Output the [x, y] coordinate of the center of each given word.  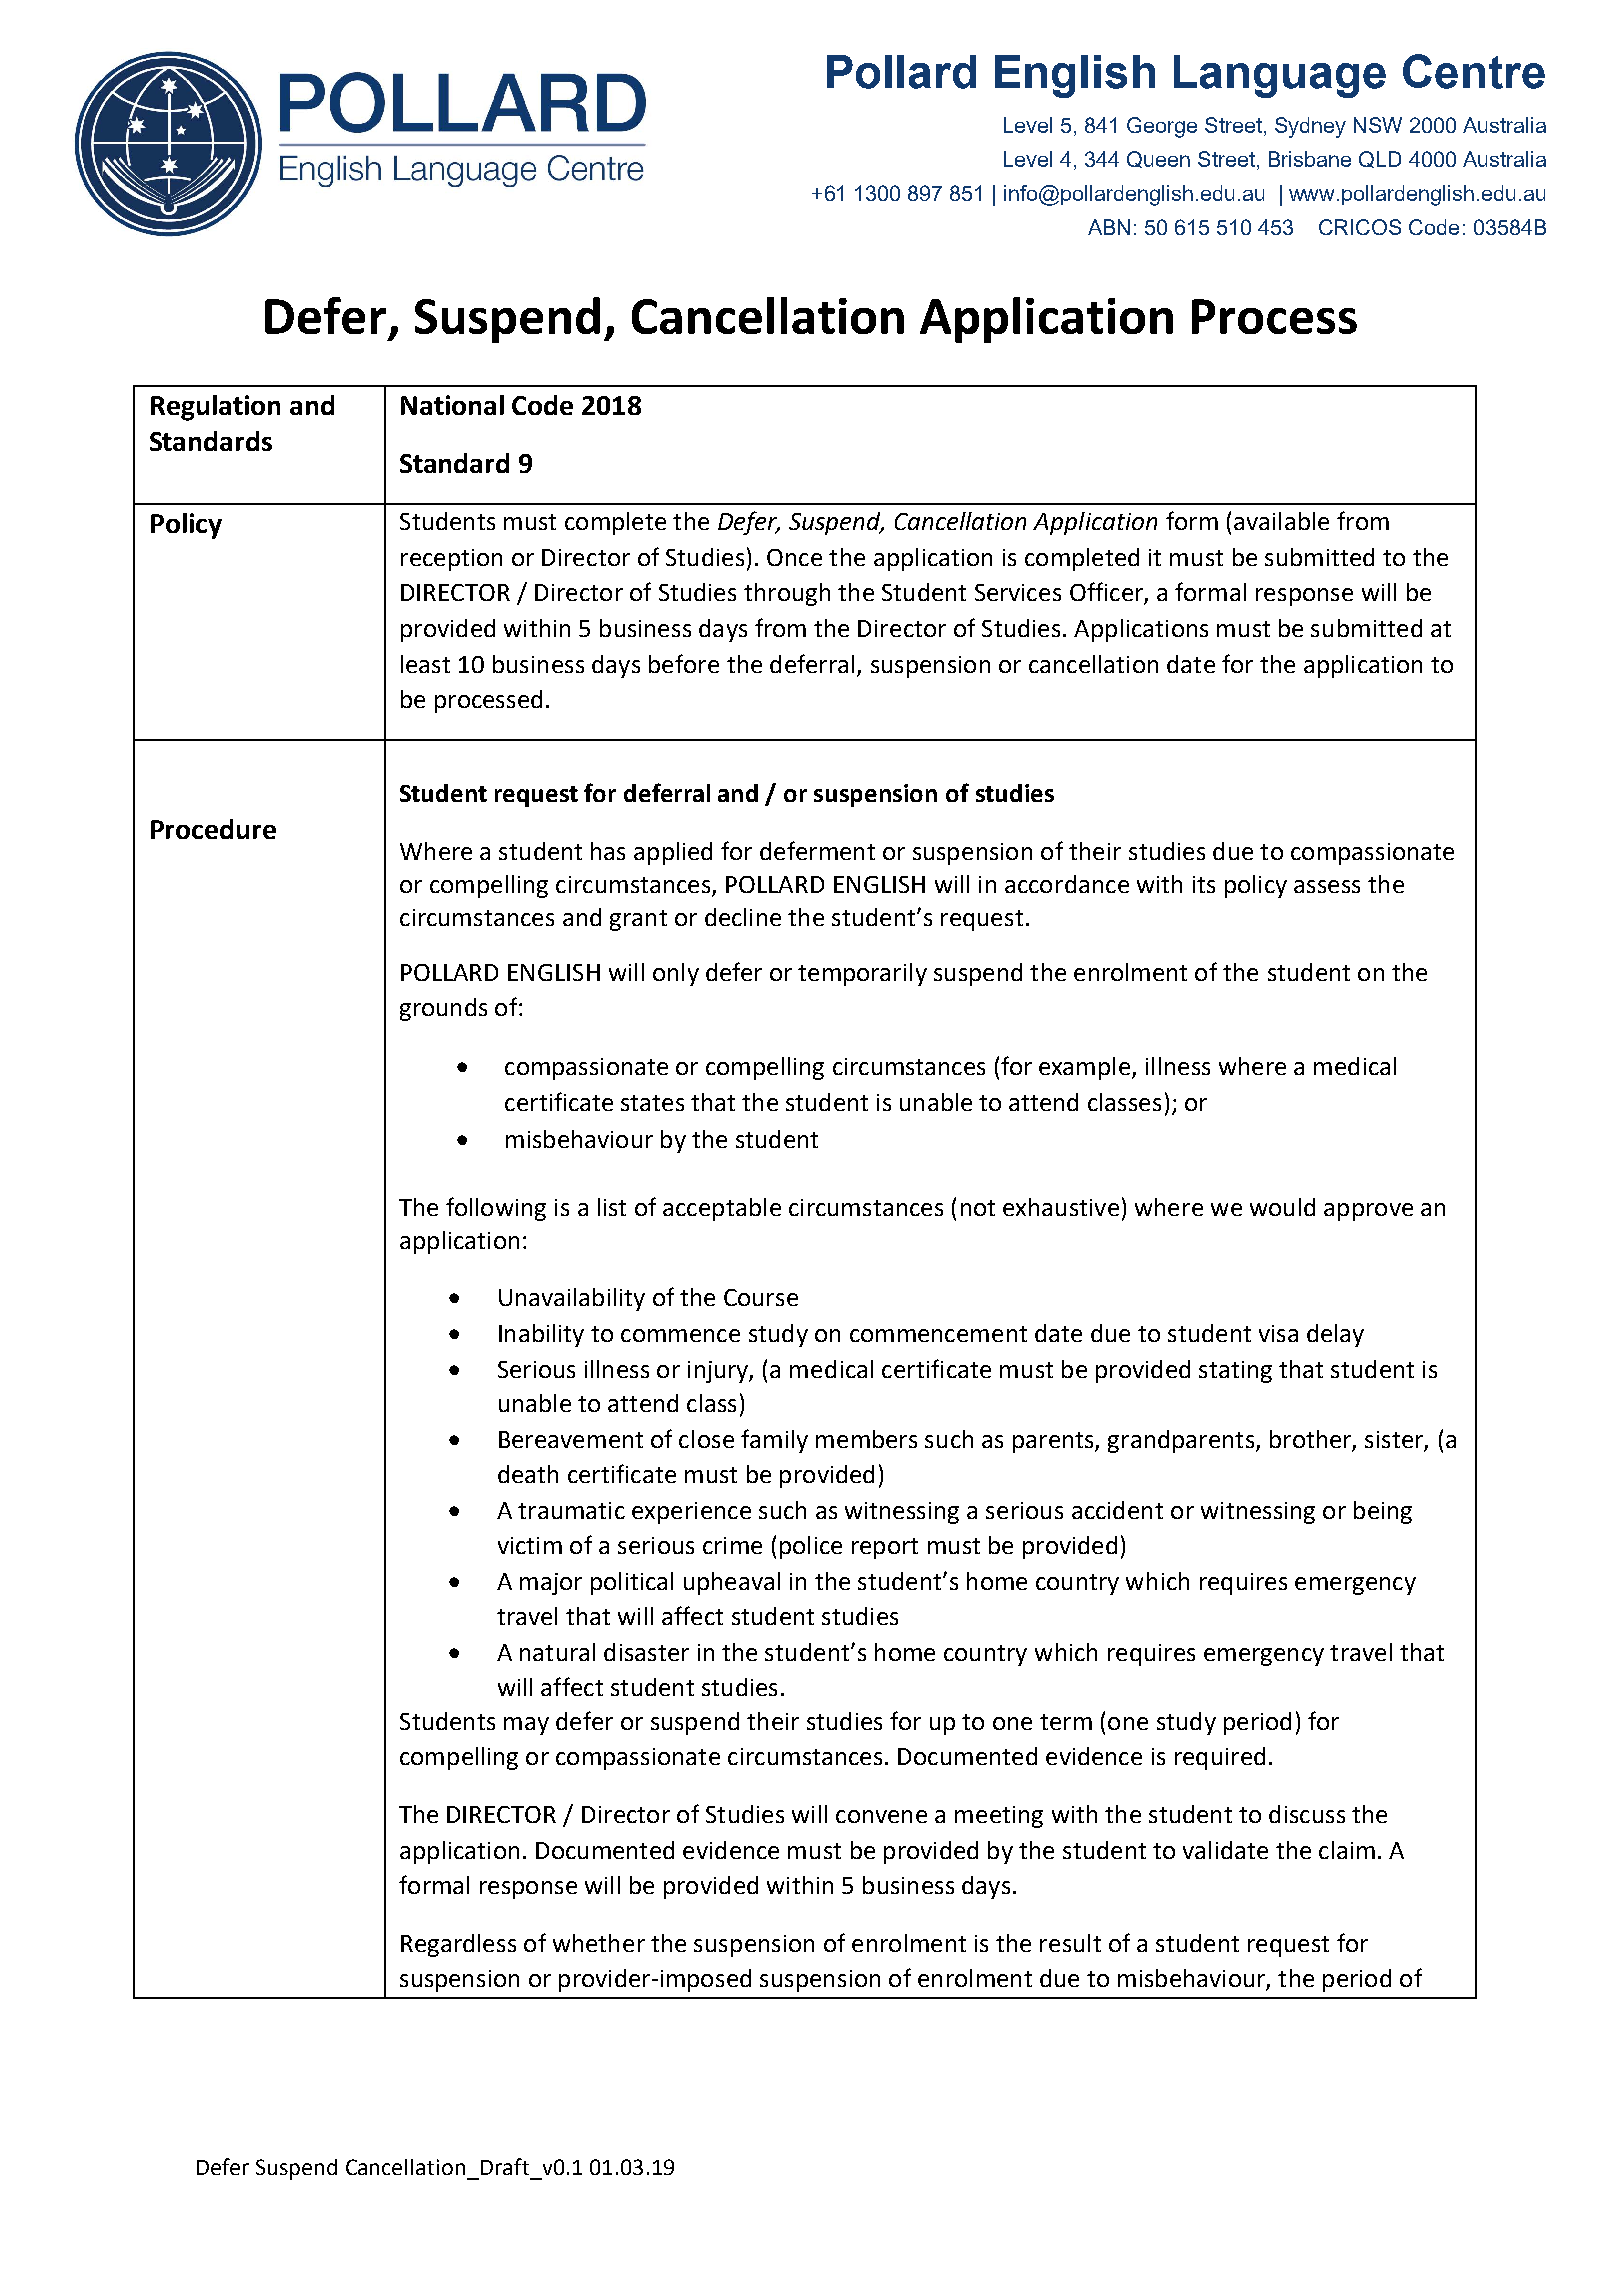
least [425, 664]
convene [881, 1816]
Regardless [458, 1945]
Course [761, 1297]
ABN [1109, 227]
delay [1335, 1335]
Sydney [1310, 127]
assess [1327, 886]
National [452, 405]
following [496, 1209]
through [787, 594]
